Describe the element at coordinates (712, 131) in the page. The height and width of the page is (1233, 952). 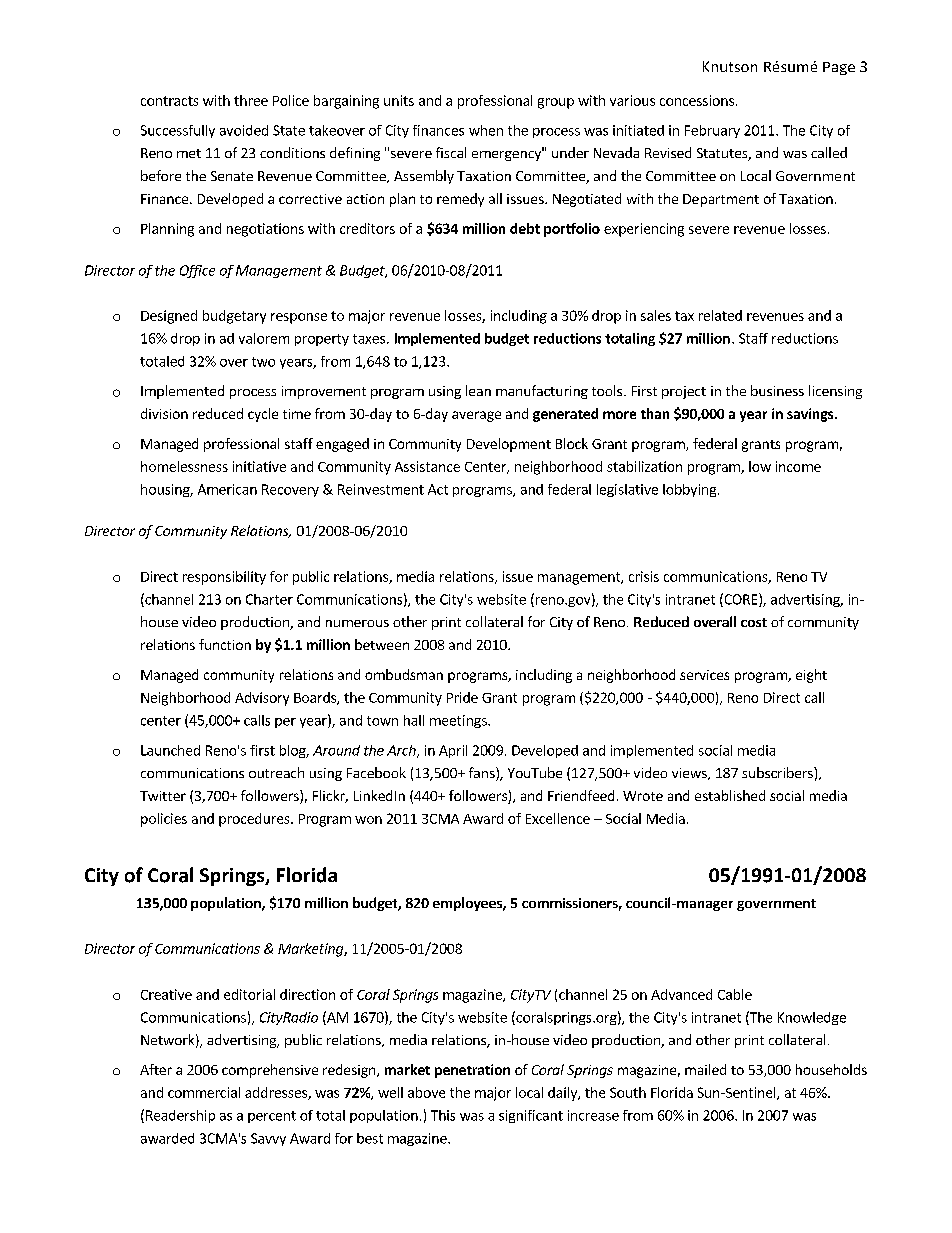
I see `February` at that location.
